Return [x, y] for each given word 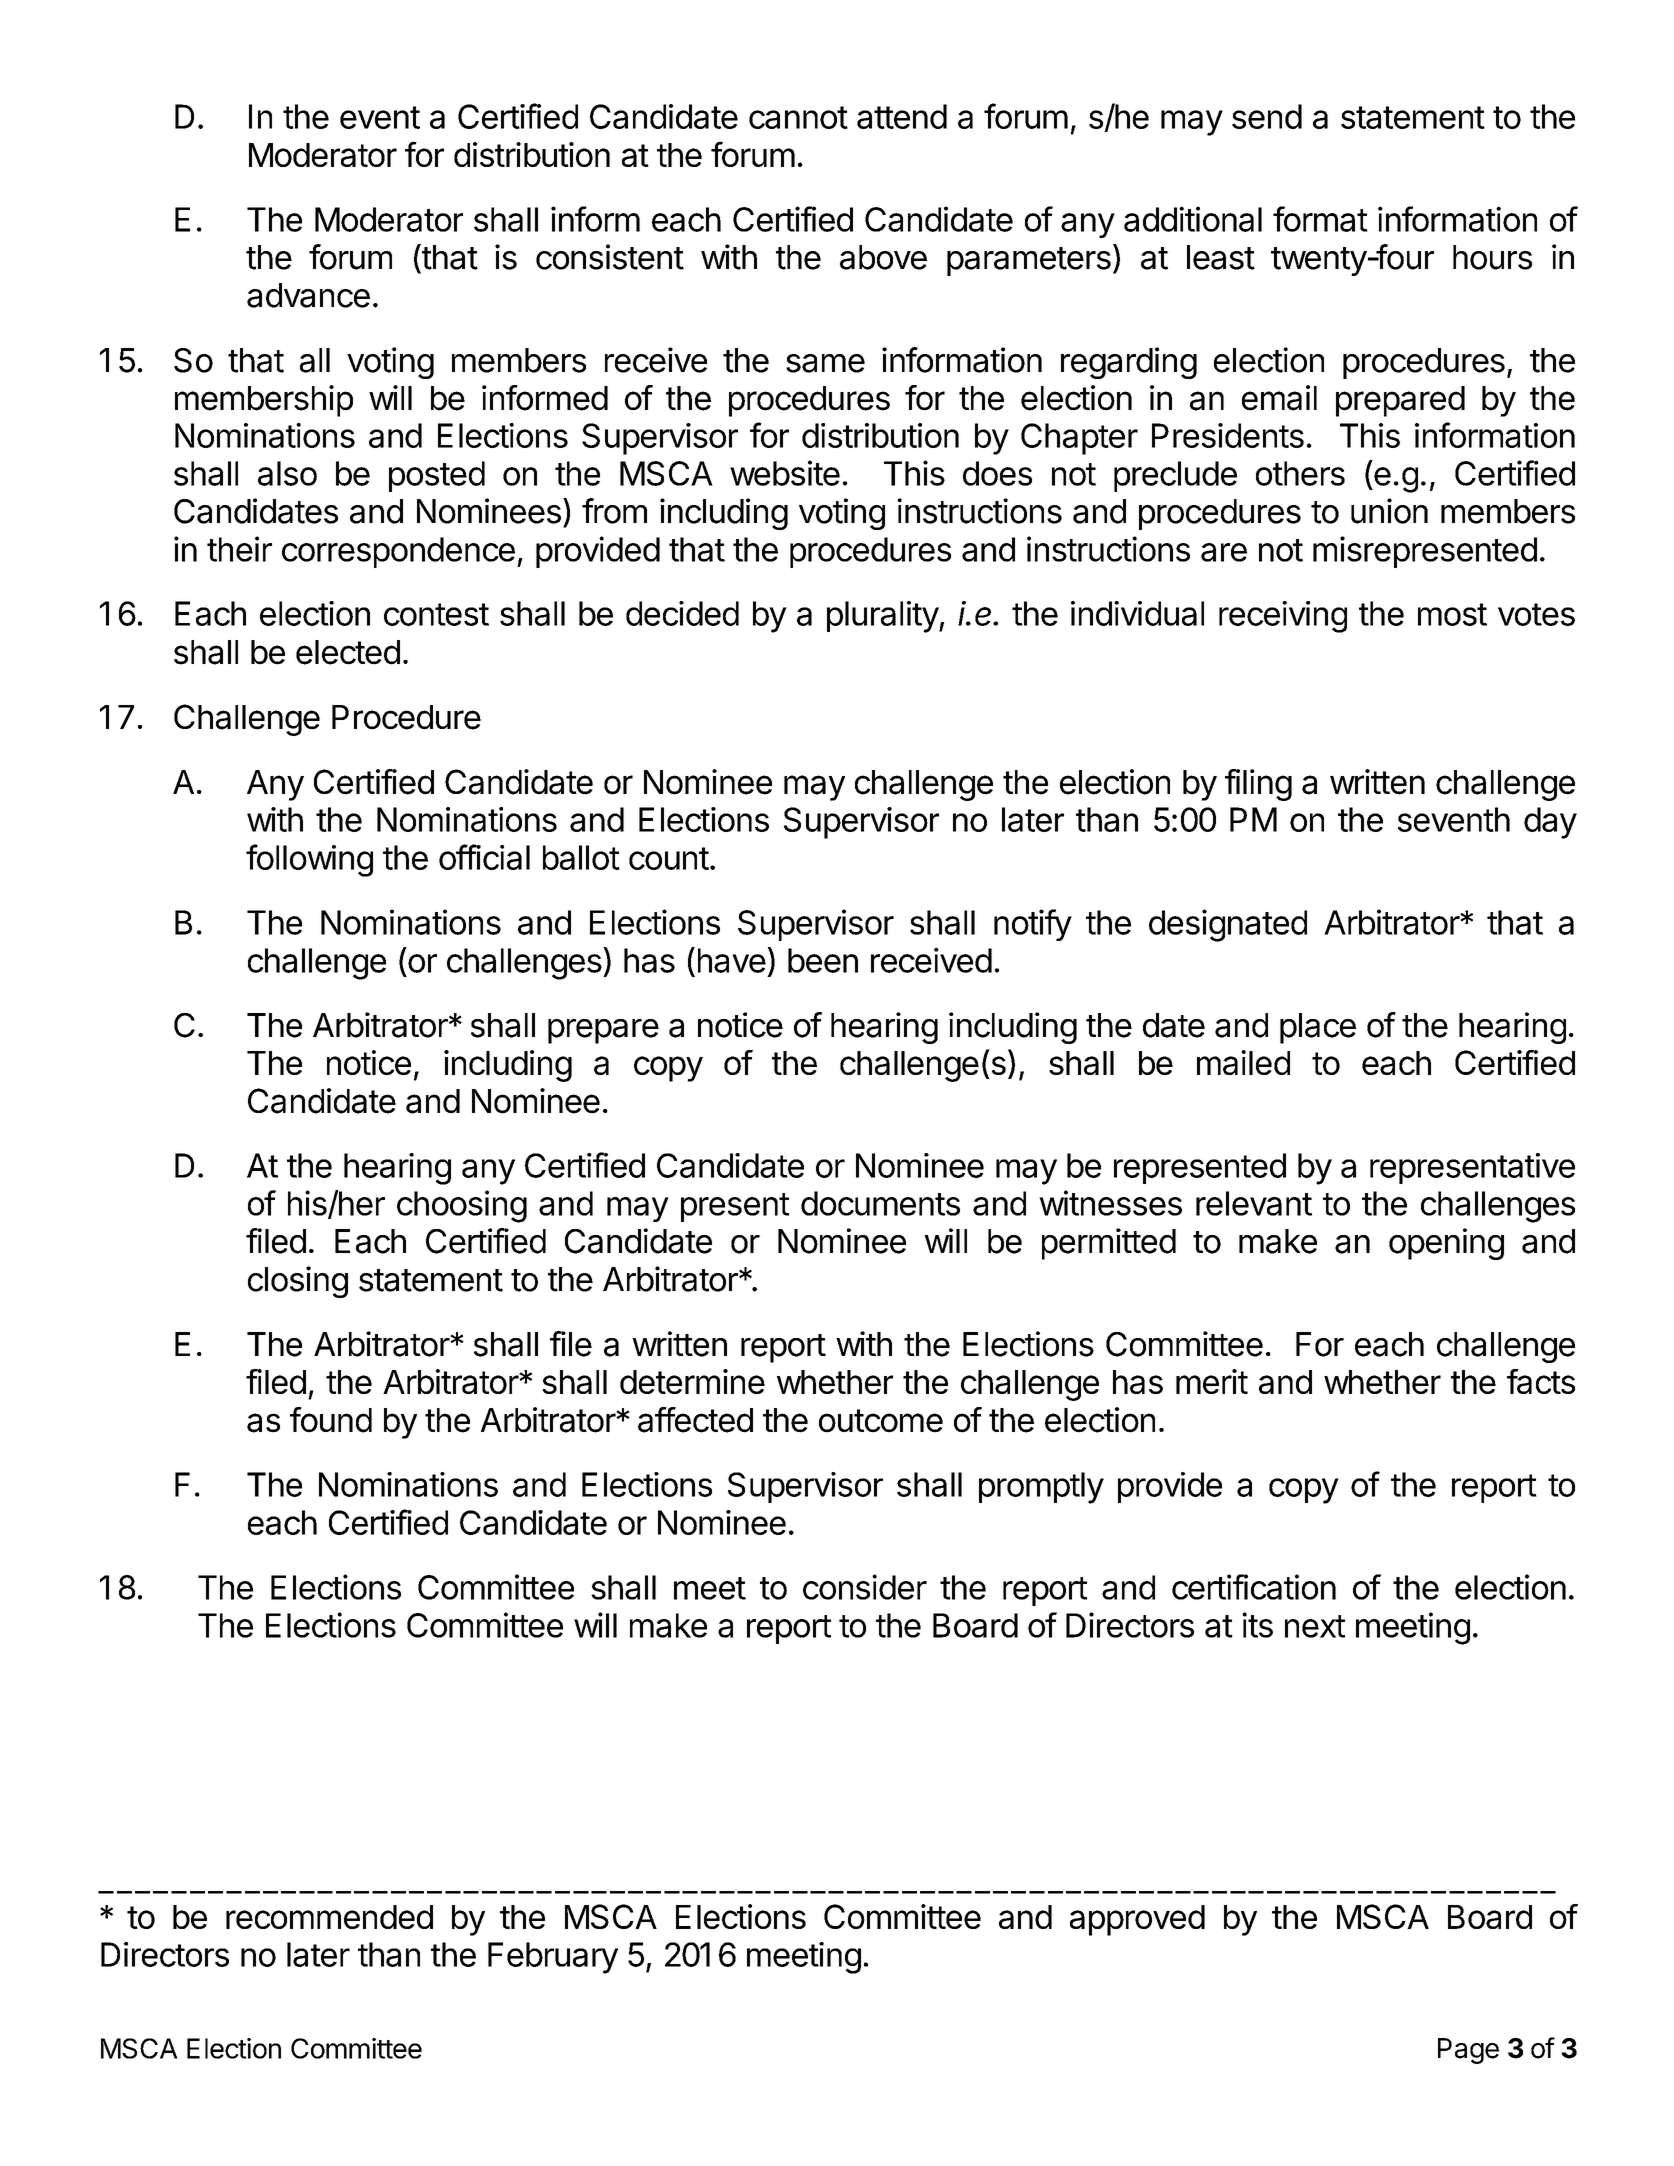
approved [1137, 1920]
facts [1541, 1381]
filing [1258, 785]
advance [308, 295]
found [331, 1420]
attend [902, 116]
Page [1468, 2051]
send [1267, 116]
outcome [881, 1421]
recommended [329, 1917]
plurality [883, 617]
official [484, 857]
